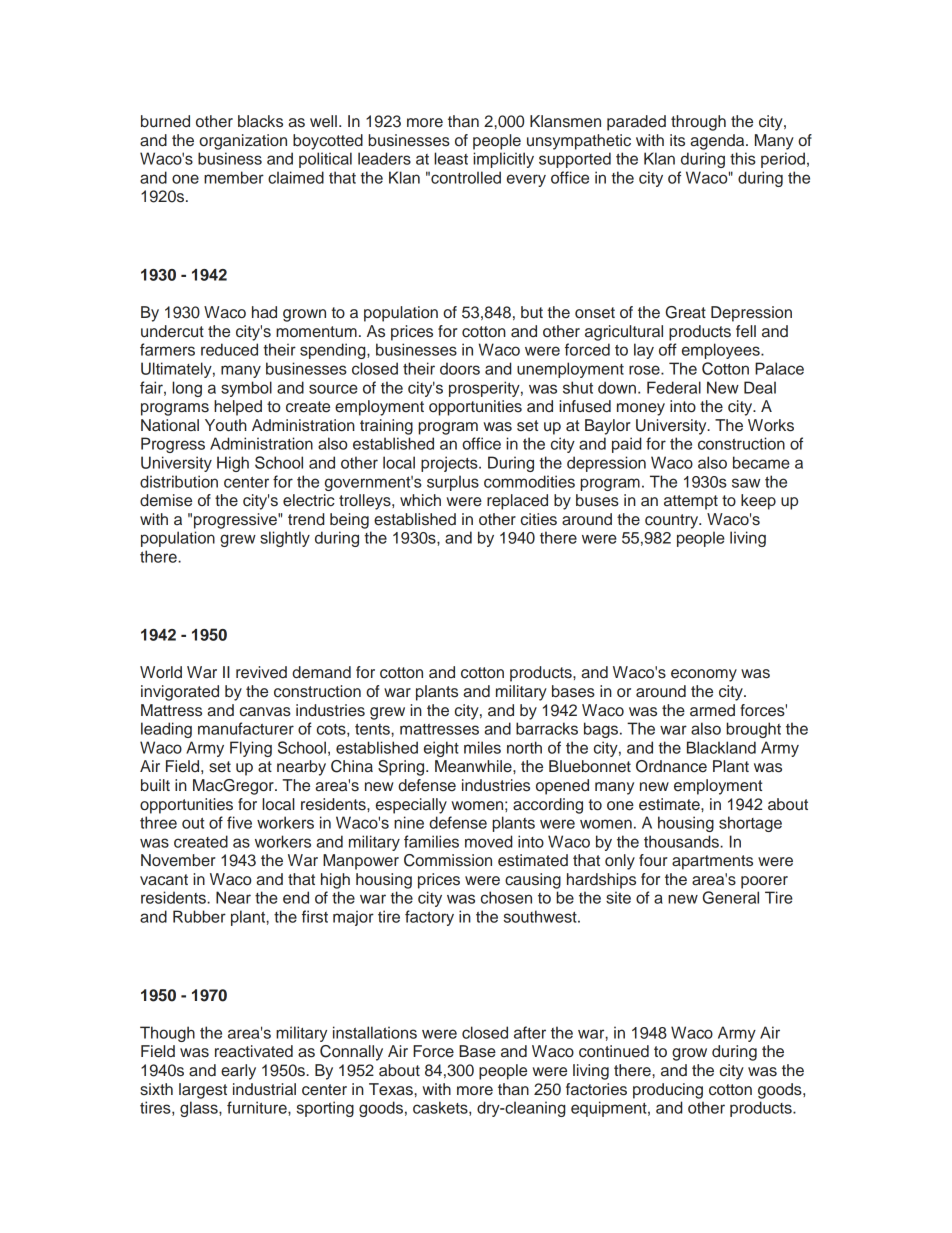 The image size is (952, 1233). I want to click on organization, so click(243, 142).
